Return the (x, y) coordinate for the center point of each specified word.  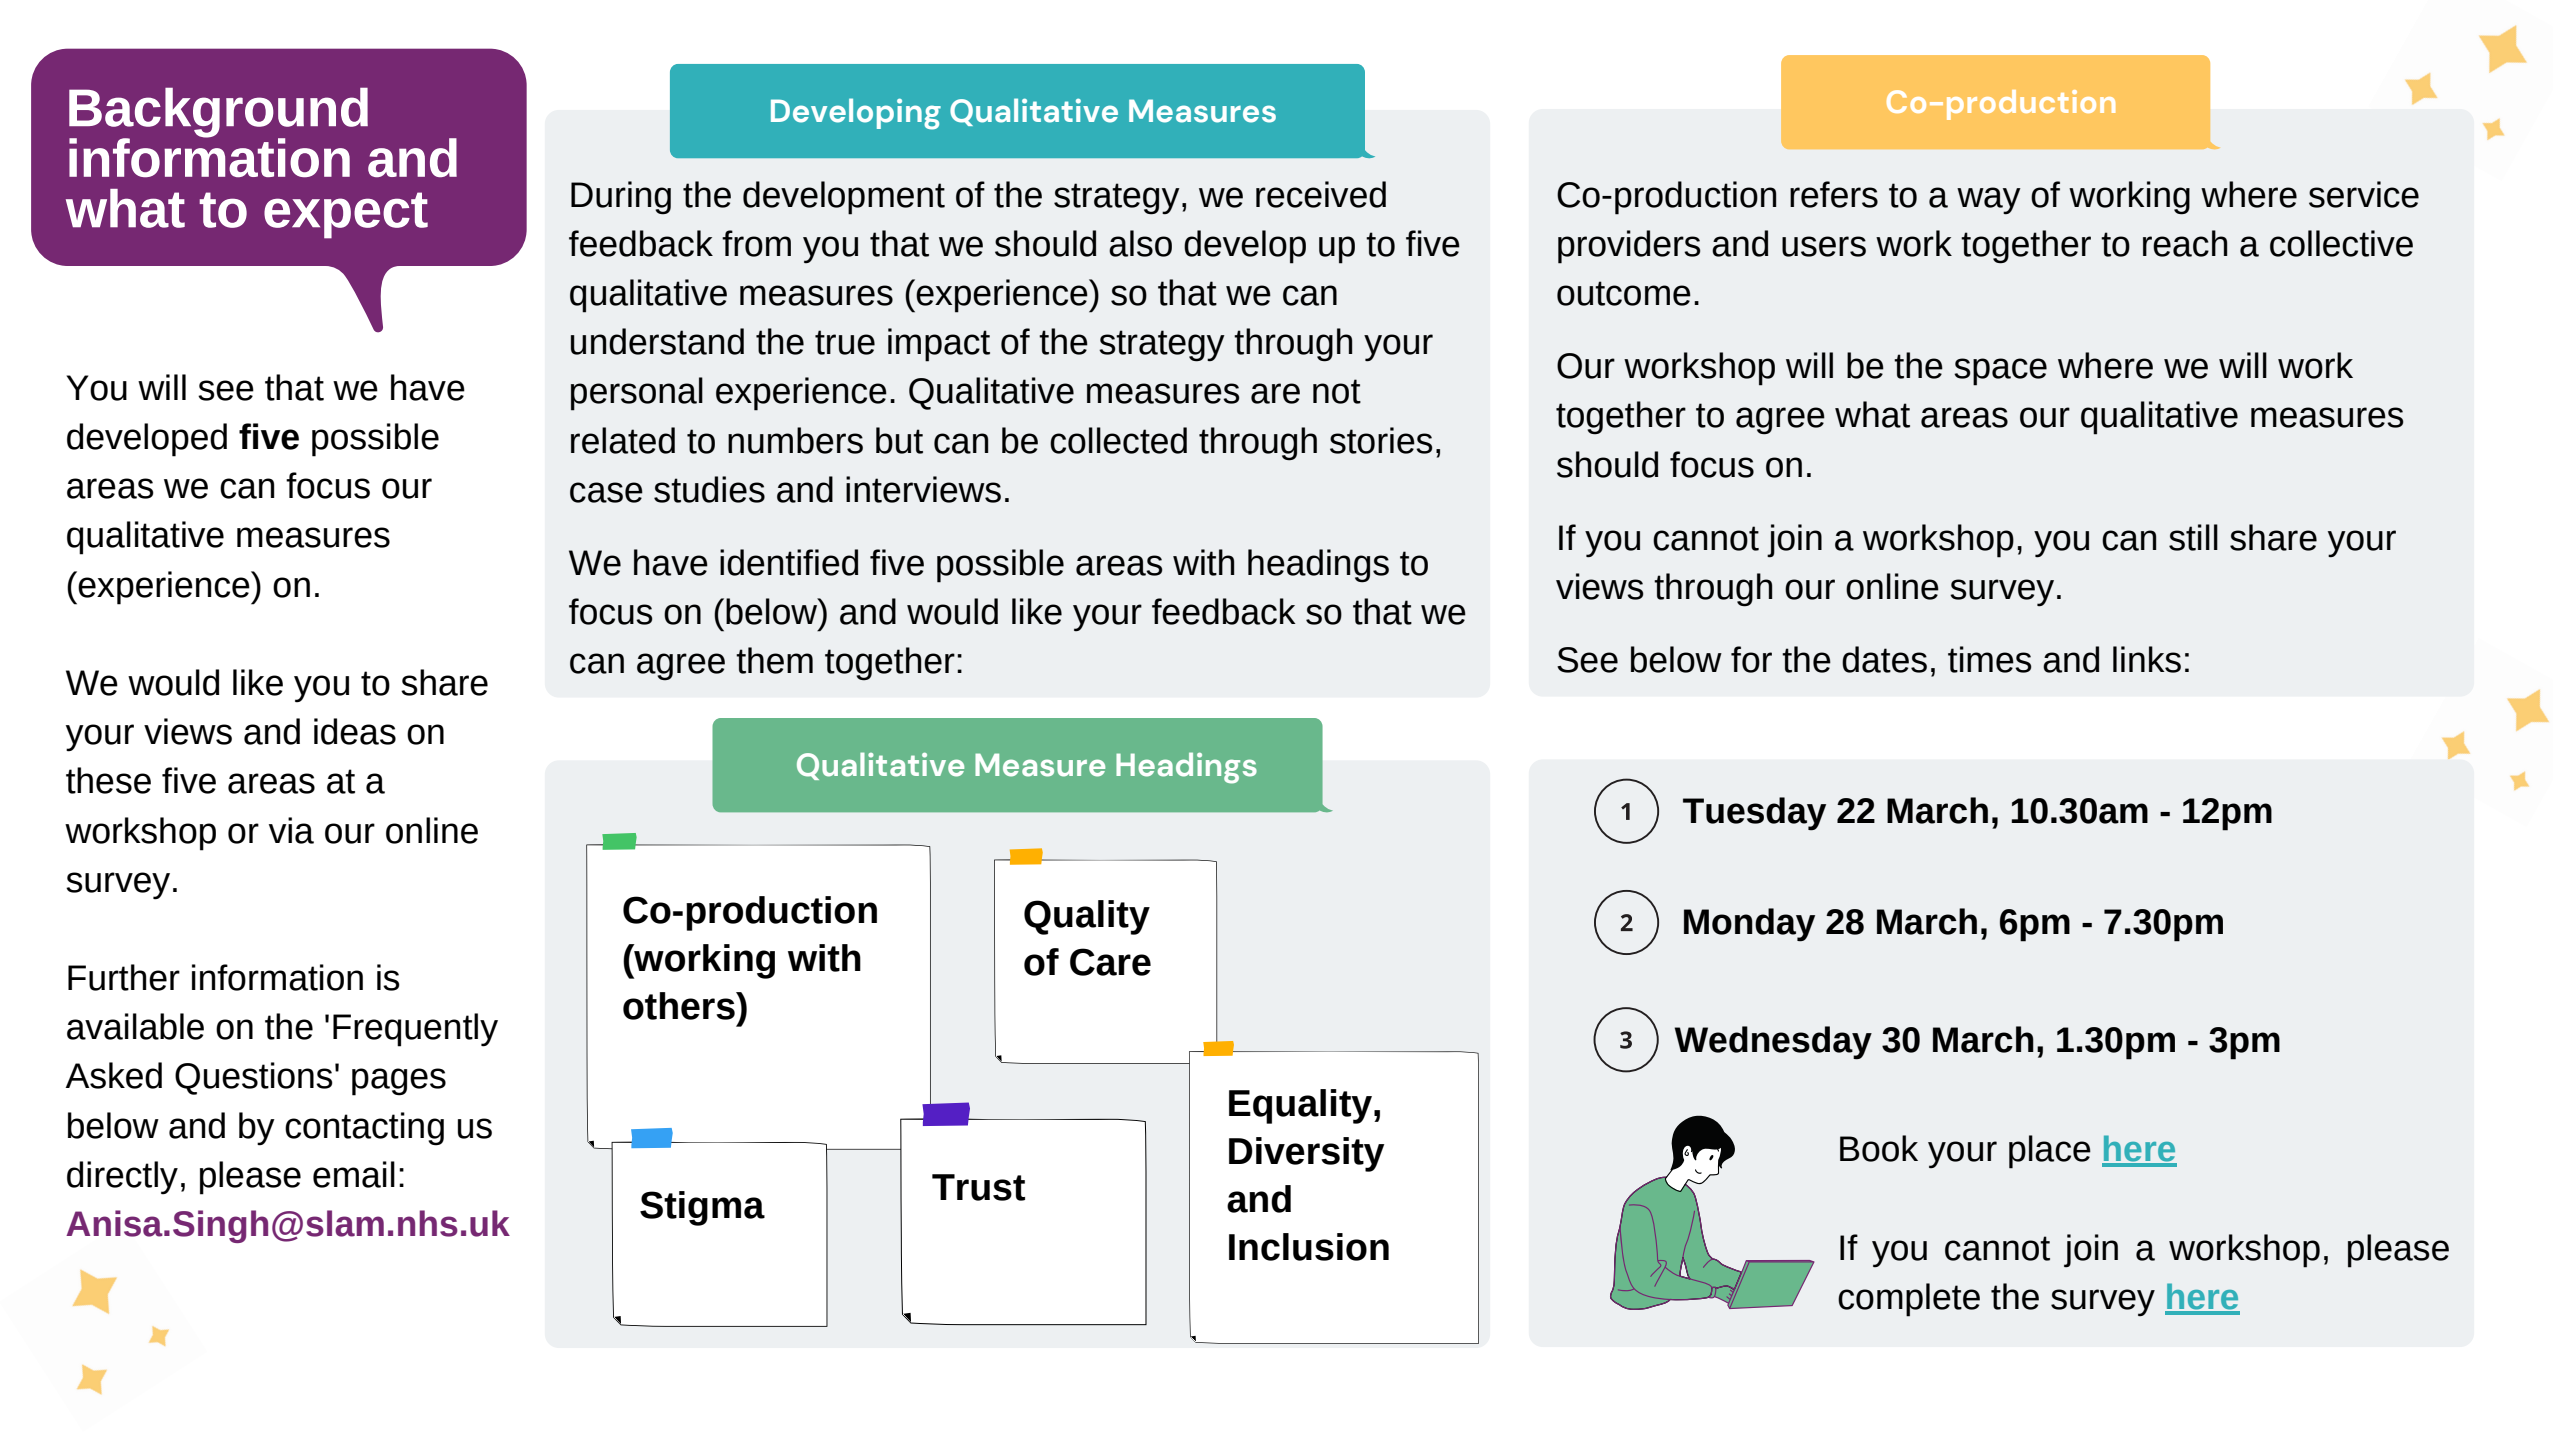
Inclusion (1309, 1247)
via (291, 830)
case (606, 492)
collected (1118, 440)
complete (1909, 1300)
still (2193, 537)
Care (1110, 962)
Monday (1749, 925)
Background (218, 114)
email (354, 1174)
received (1321, 194)
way (1989, 201)
